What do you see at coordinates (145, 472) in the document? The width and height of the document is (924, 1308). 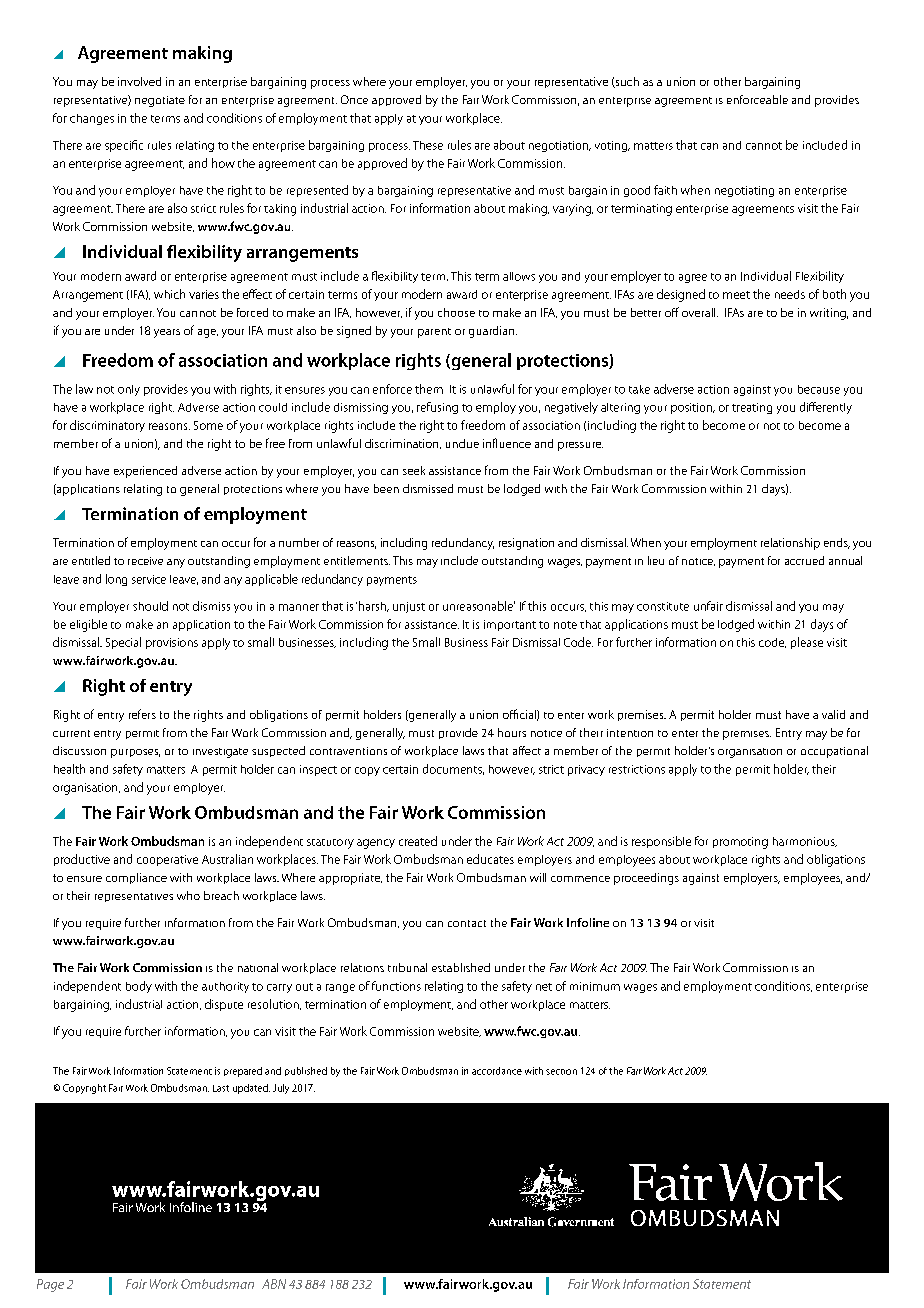 I see `experienced` at bounding box center [145, 472].
